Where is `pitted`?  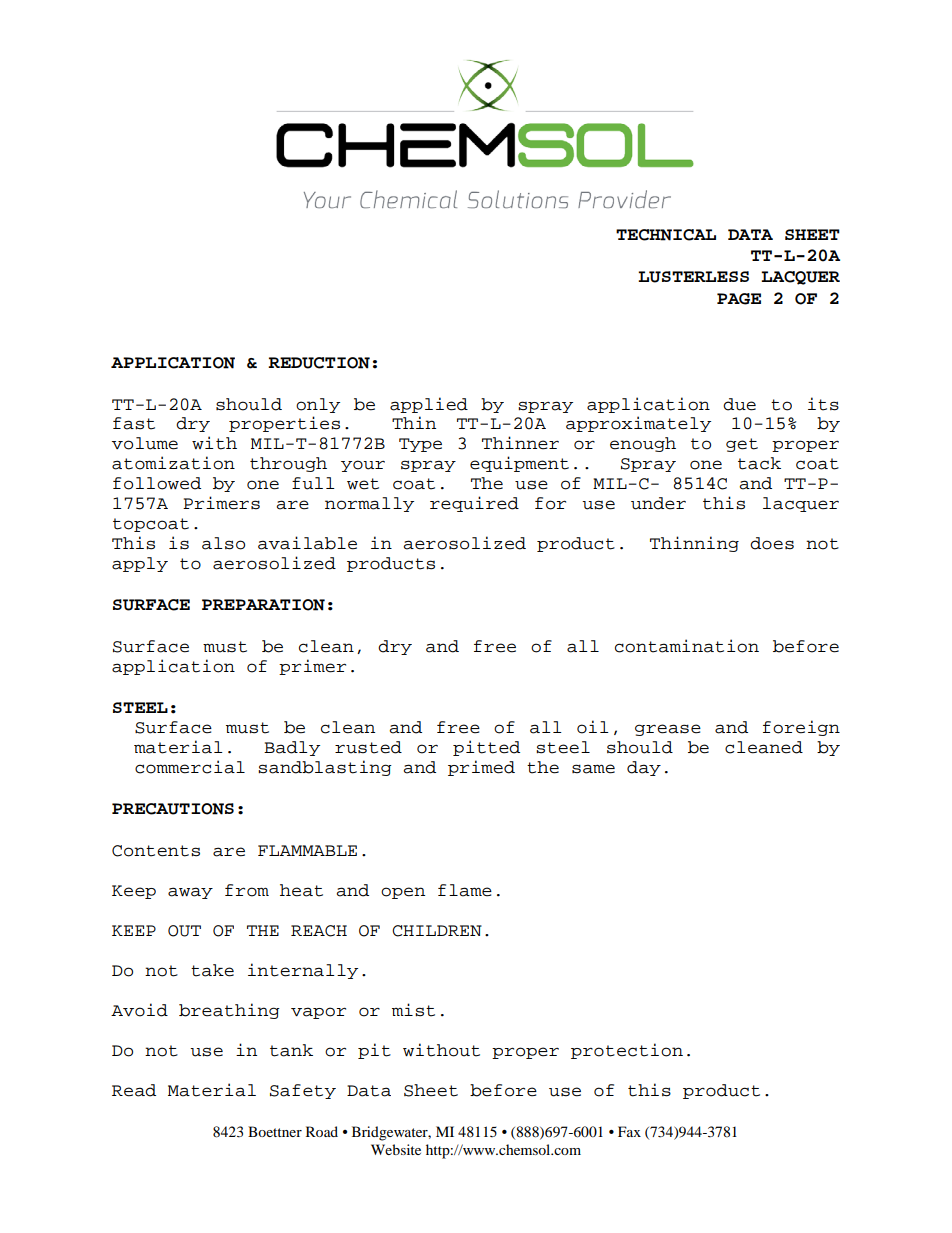 pitted is located at coordinates (486, 748).
